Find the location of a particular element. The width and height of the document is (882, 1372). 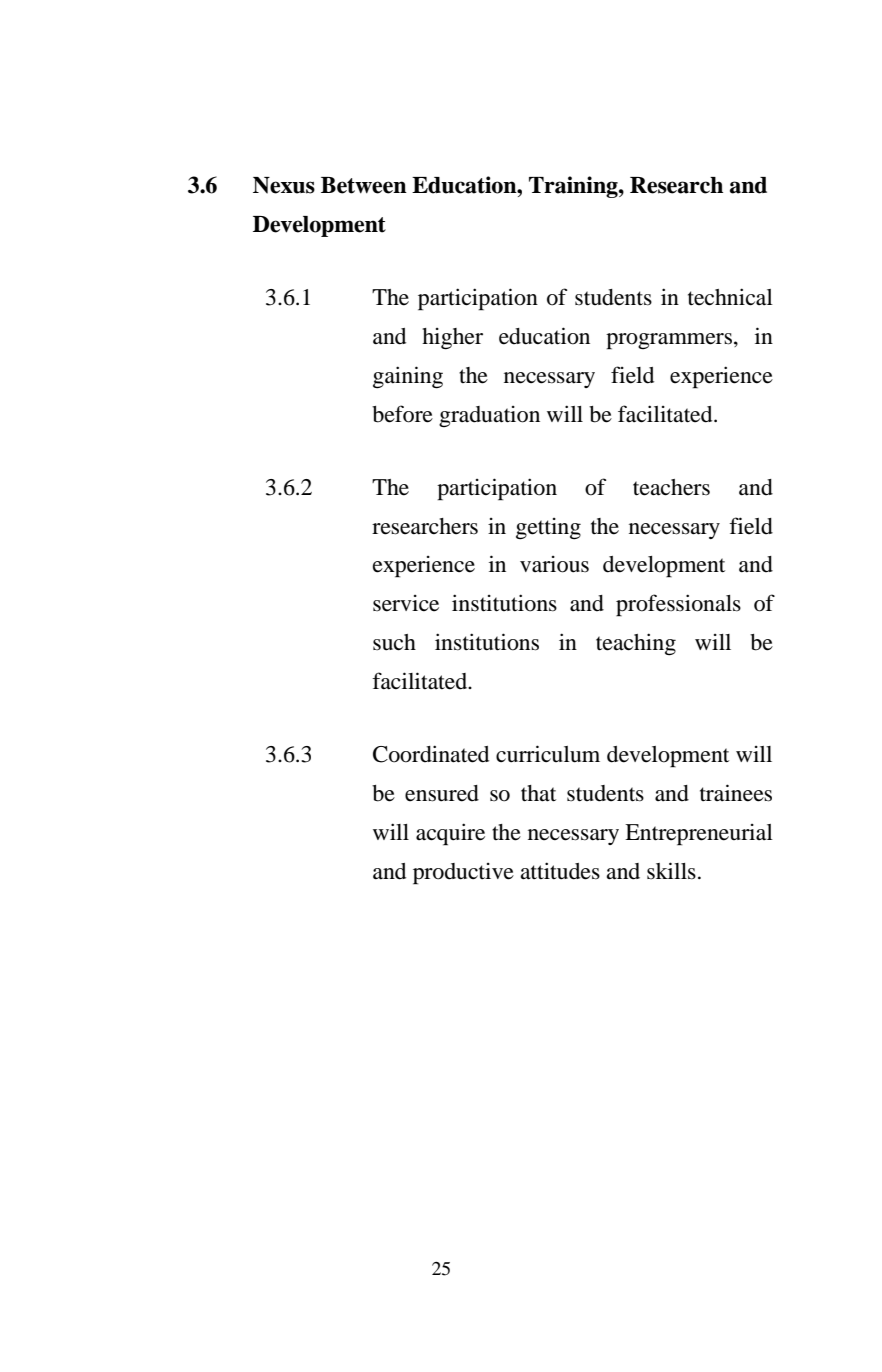

various is located at coordinates (554, 564).
